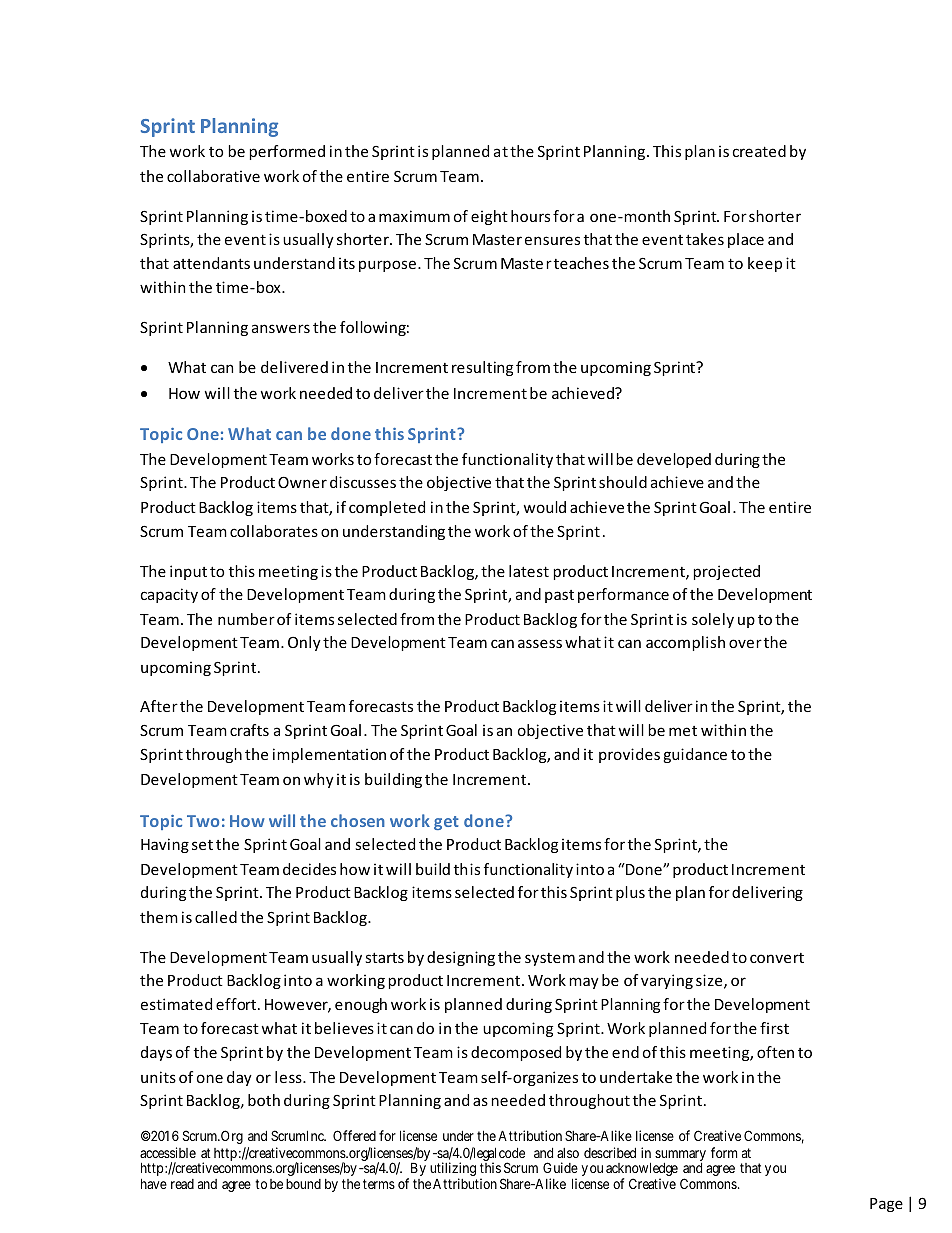  What do you see at coordinates (745, 643) in the screenshot?
I see `over` at bounding box center [745, 643].
